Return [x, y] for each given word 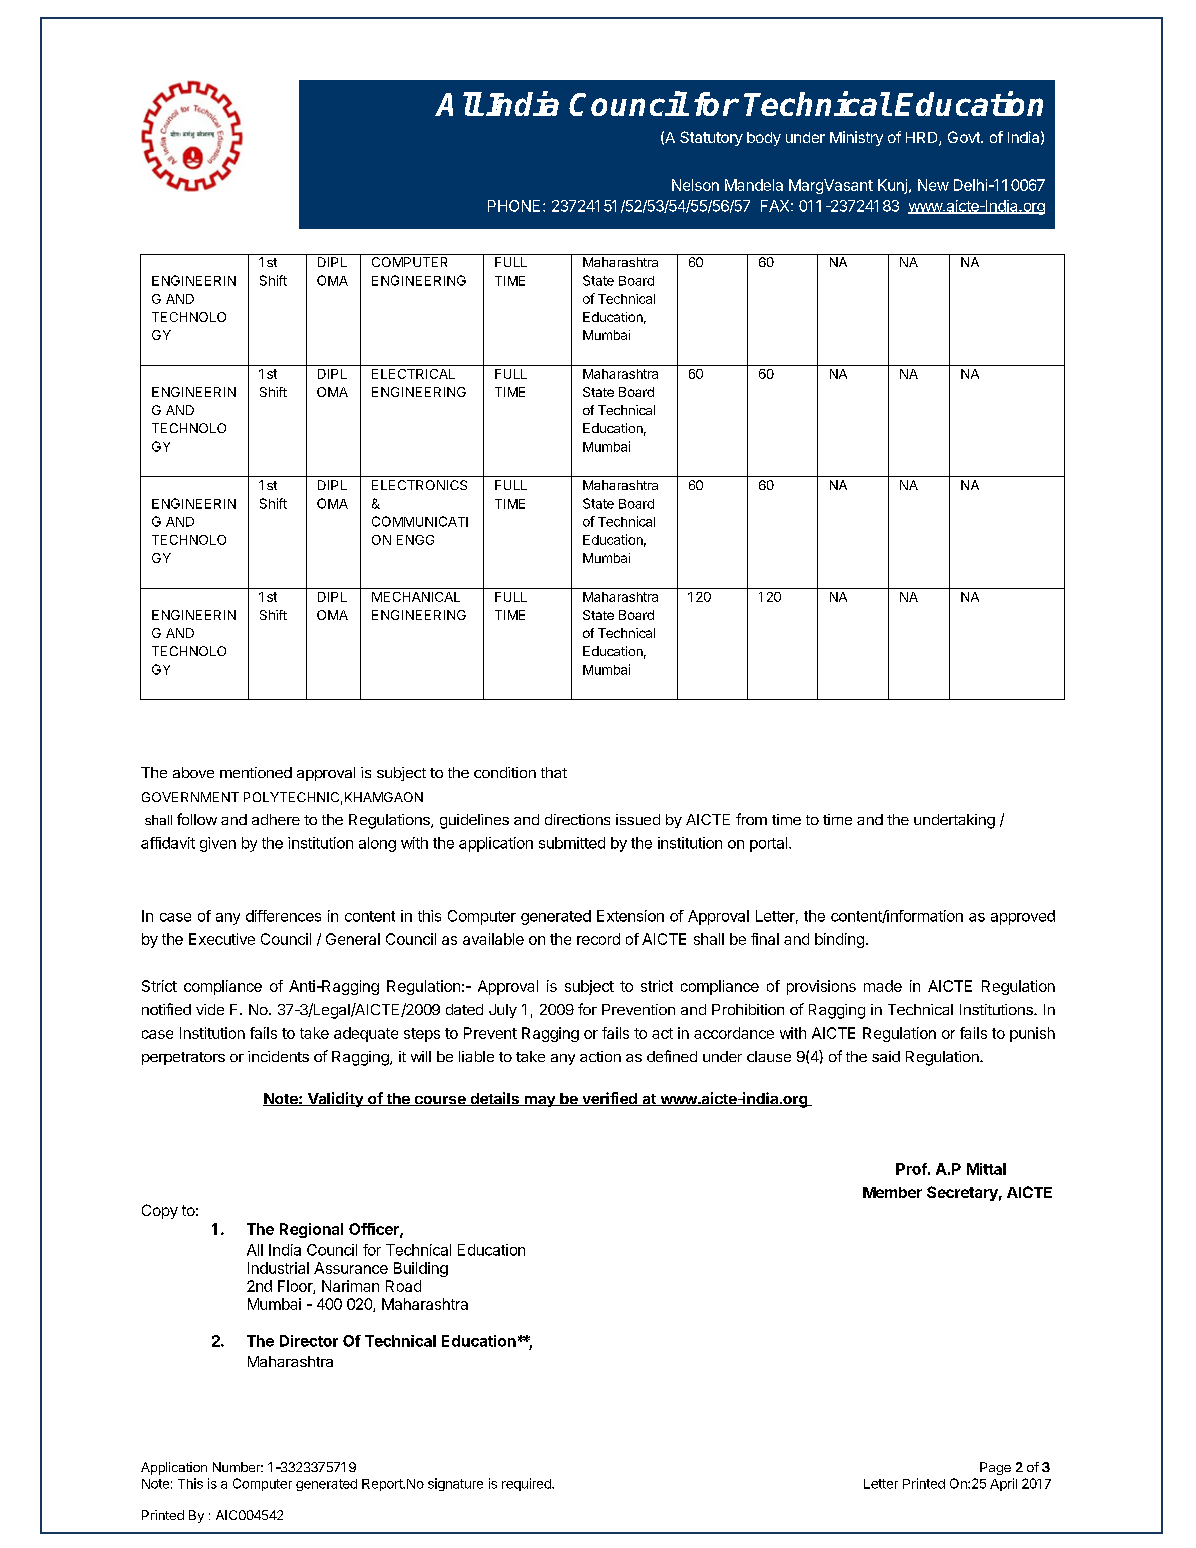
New [933, 185]
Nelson [695, 185]
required [527, 1484]
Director [309, 1341]
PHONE [514, 206]
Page [995, 1468]
